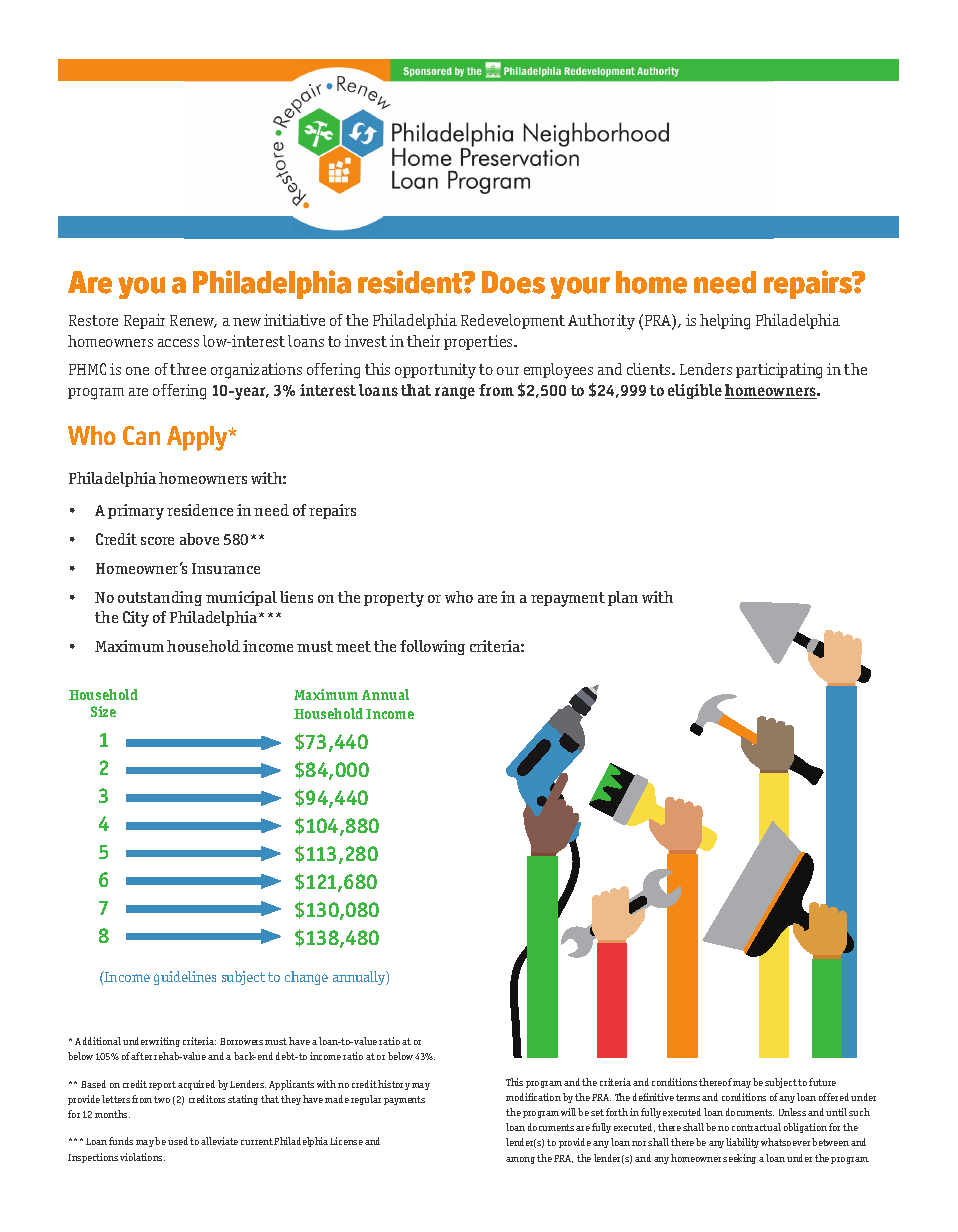 The width and height of the page is (958, 1232). Describe the element at coordinates (520, 1160) in the page. I see `among` at that location.
